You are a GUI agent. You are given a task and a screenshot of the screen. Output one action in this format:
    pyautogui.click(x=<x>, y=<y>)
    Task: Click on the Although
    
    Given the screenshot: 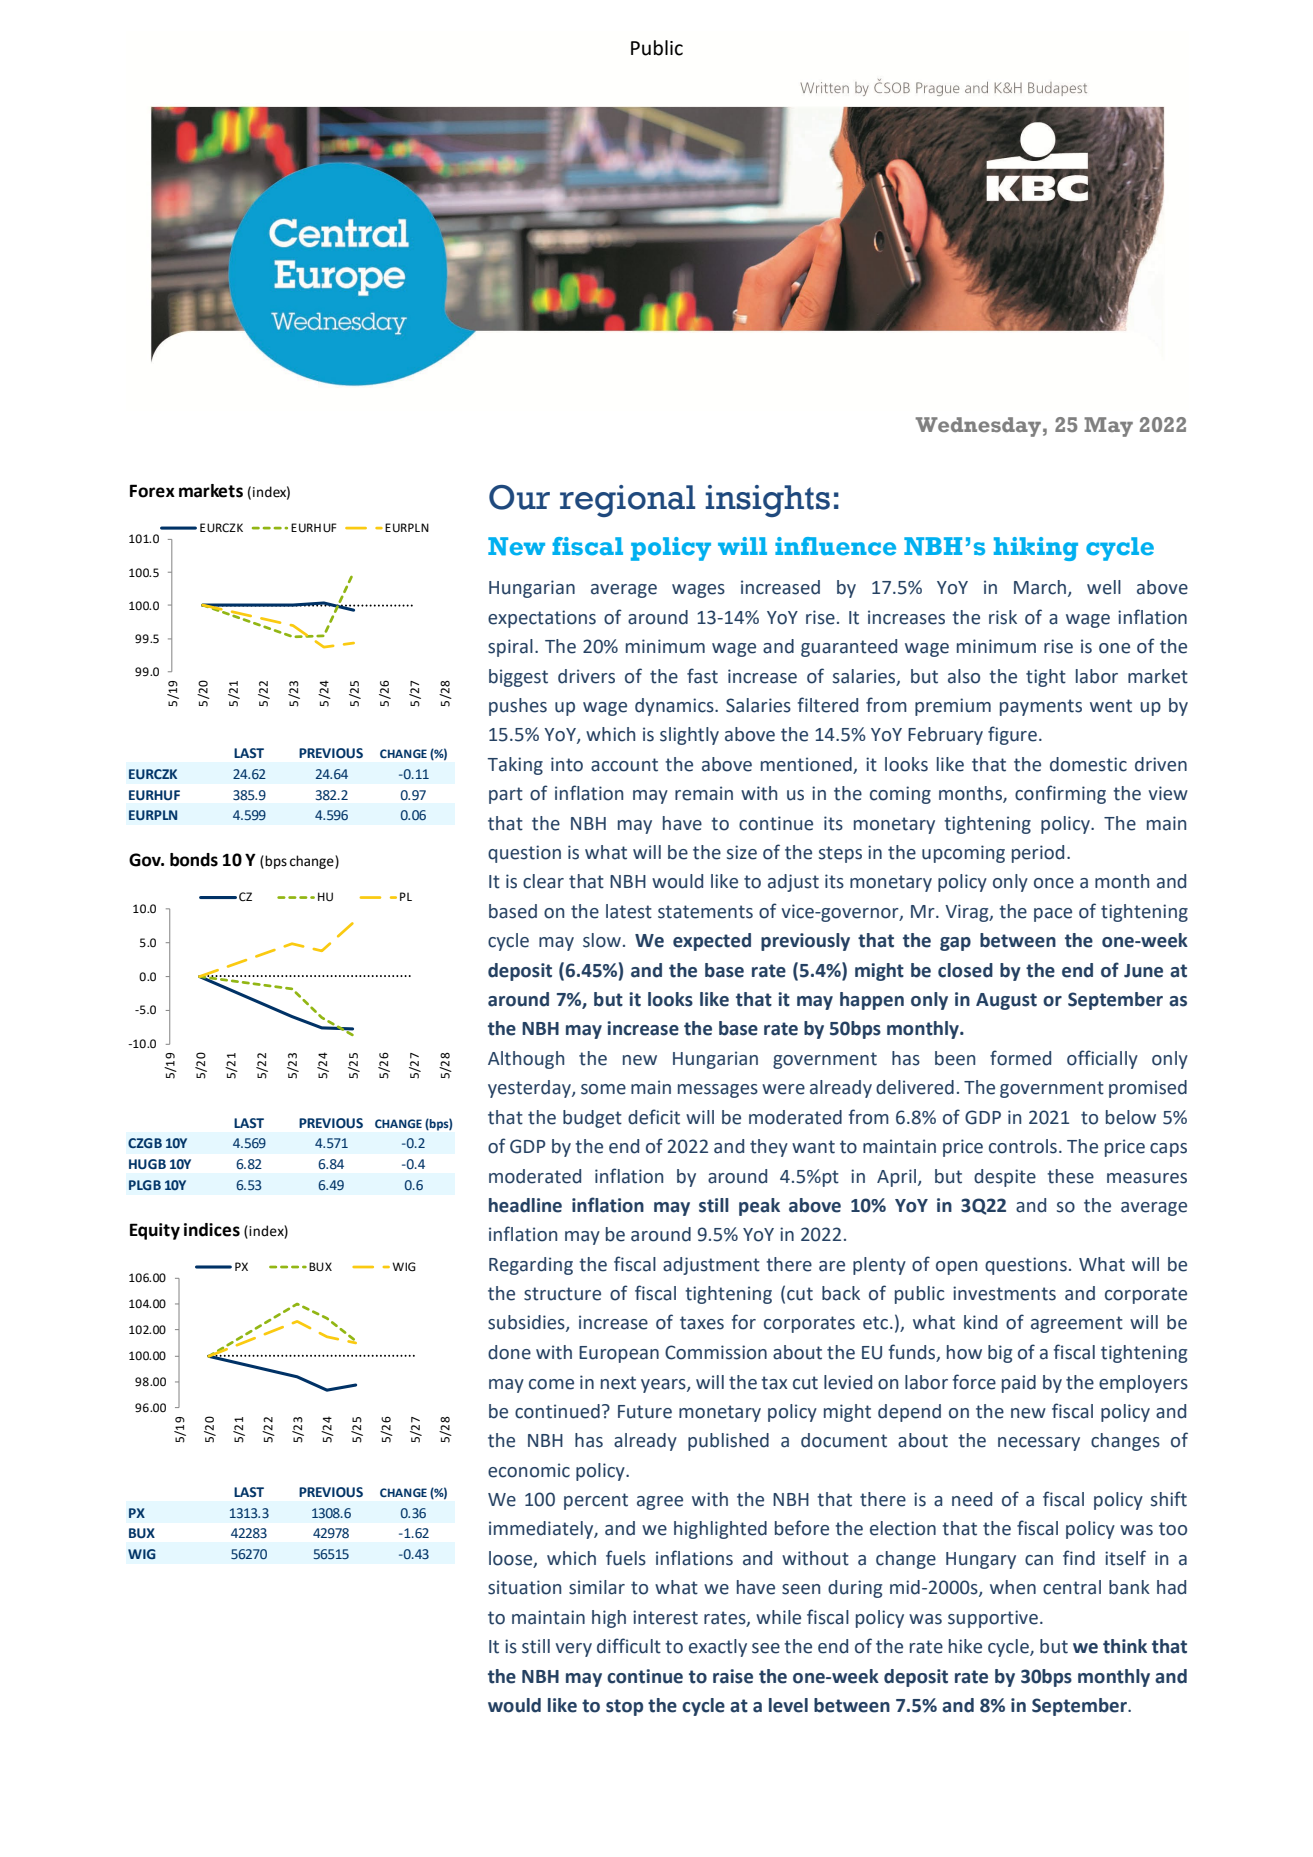 What is the action you would take?
    pyautogui.click(x=526, y=1060)
